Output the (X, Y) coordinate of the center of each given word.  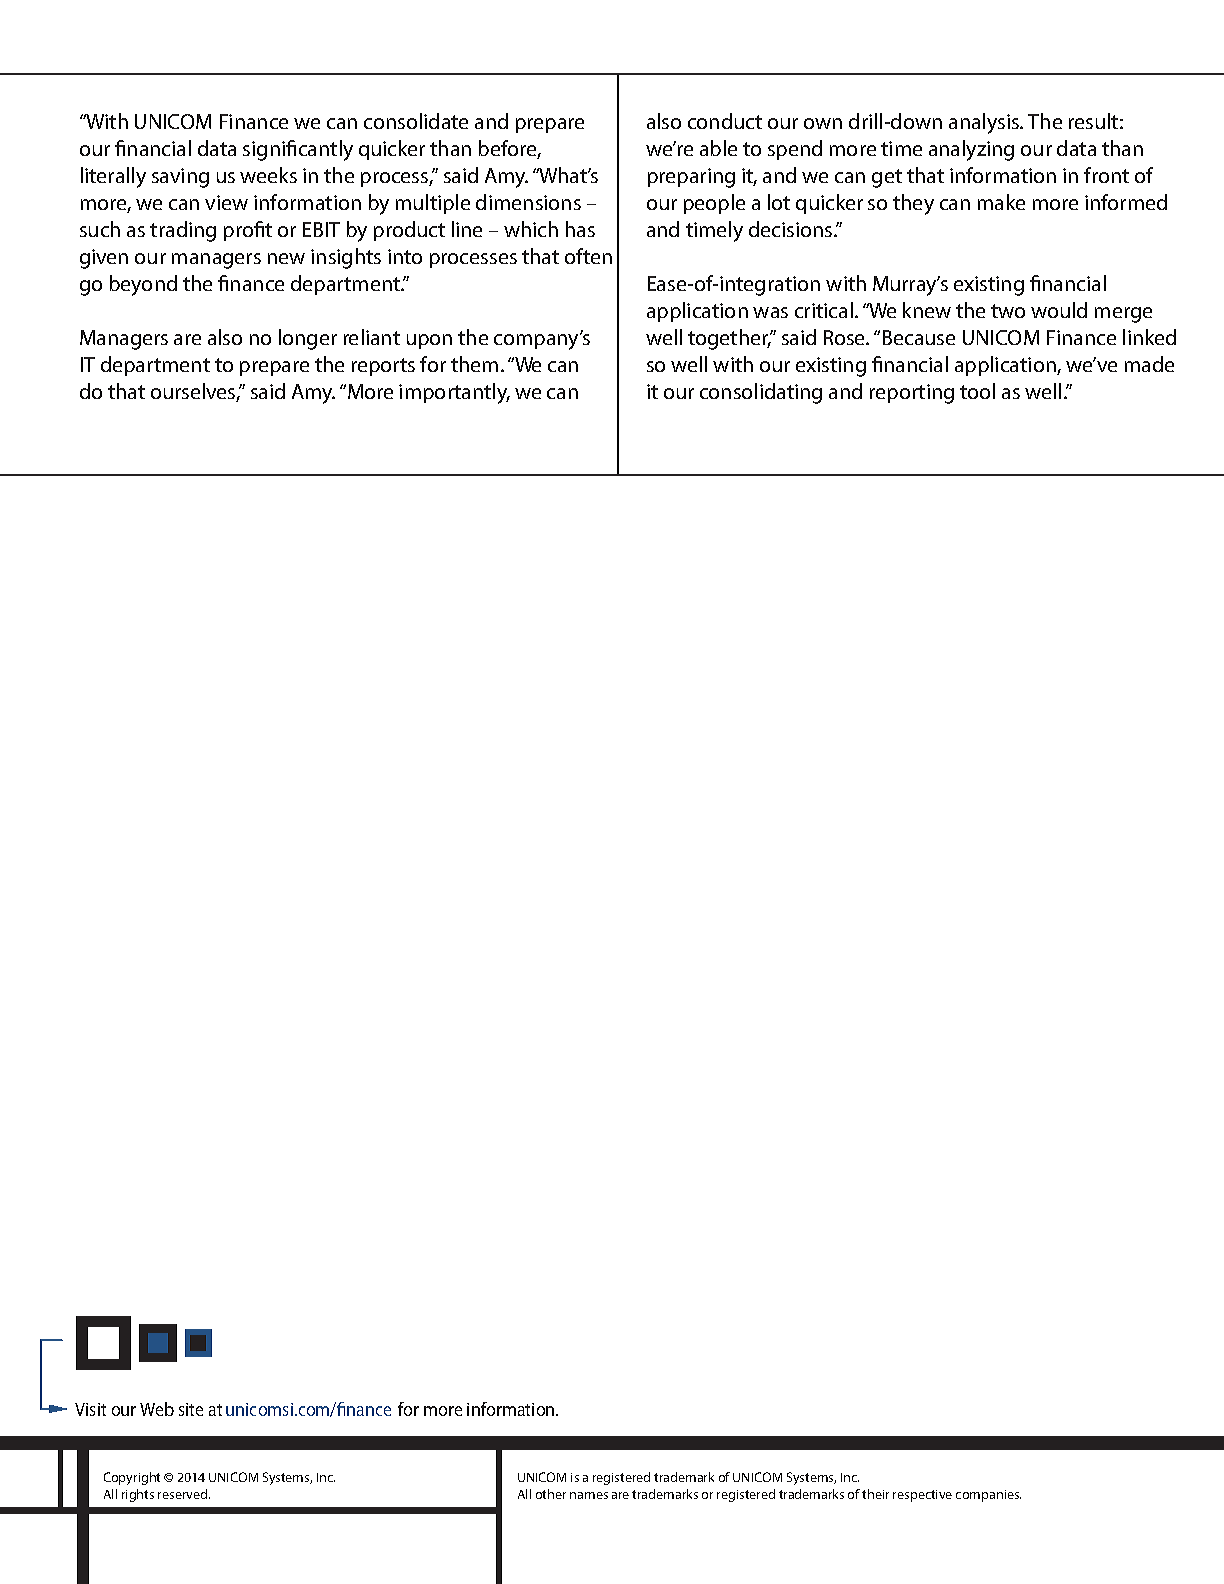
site (191, 1409)
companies (988, 1496)
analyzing (971, 150)
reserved (184, 1494)
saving (180, 178)
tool (977, 391)
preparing (691, 178)
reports (383, 367)
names (589, 1495)
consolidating (761, 393)
